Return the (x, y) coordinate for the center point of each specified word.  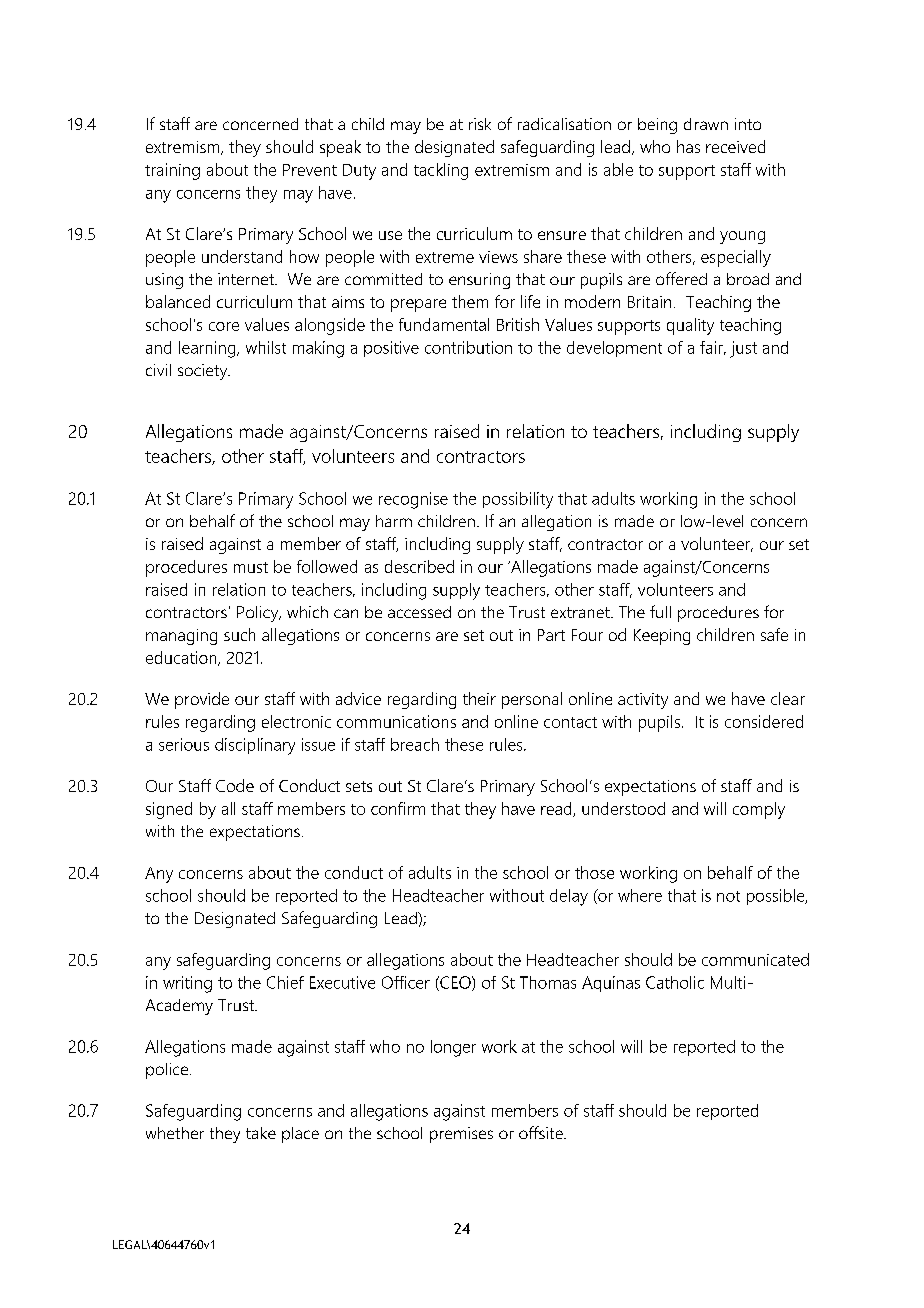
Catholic (675, 982)
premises (461, 1135)
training (172, 171)
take (261, 1133)
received (735, 146)
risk (480, 124)
